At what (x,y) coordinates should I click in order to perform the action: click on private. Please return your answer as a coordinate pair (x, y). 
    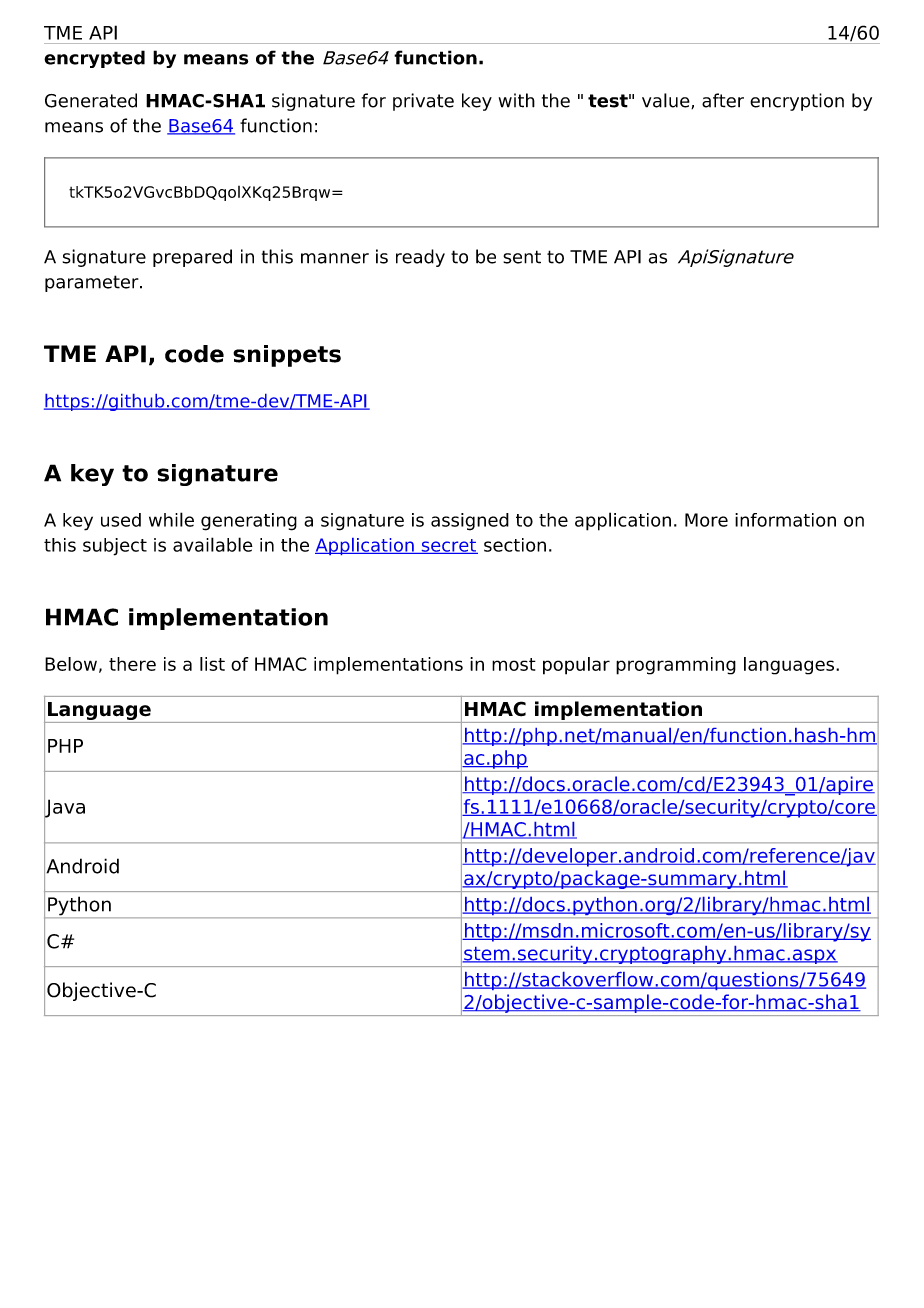
    Looking at the image, I should click on (423, 102).
